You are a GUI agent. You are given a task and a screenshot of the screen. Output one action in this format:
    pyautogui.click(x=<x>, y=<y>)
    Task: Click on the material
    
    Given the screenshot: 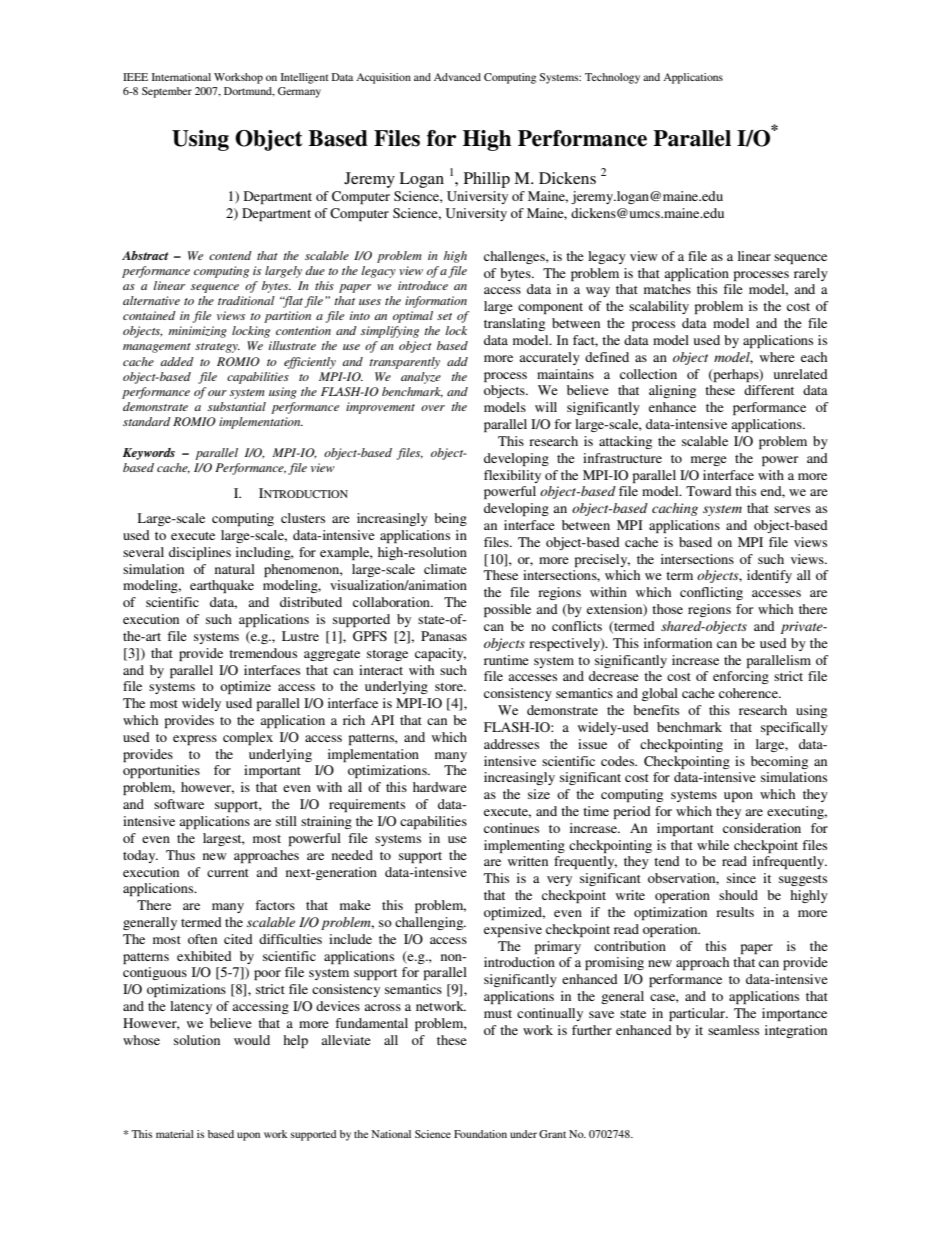 What is the action you would take?
    pyautogui.click(x=175, y=1134)
